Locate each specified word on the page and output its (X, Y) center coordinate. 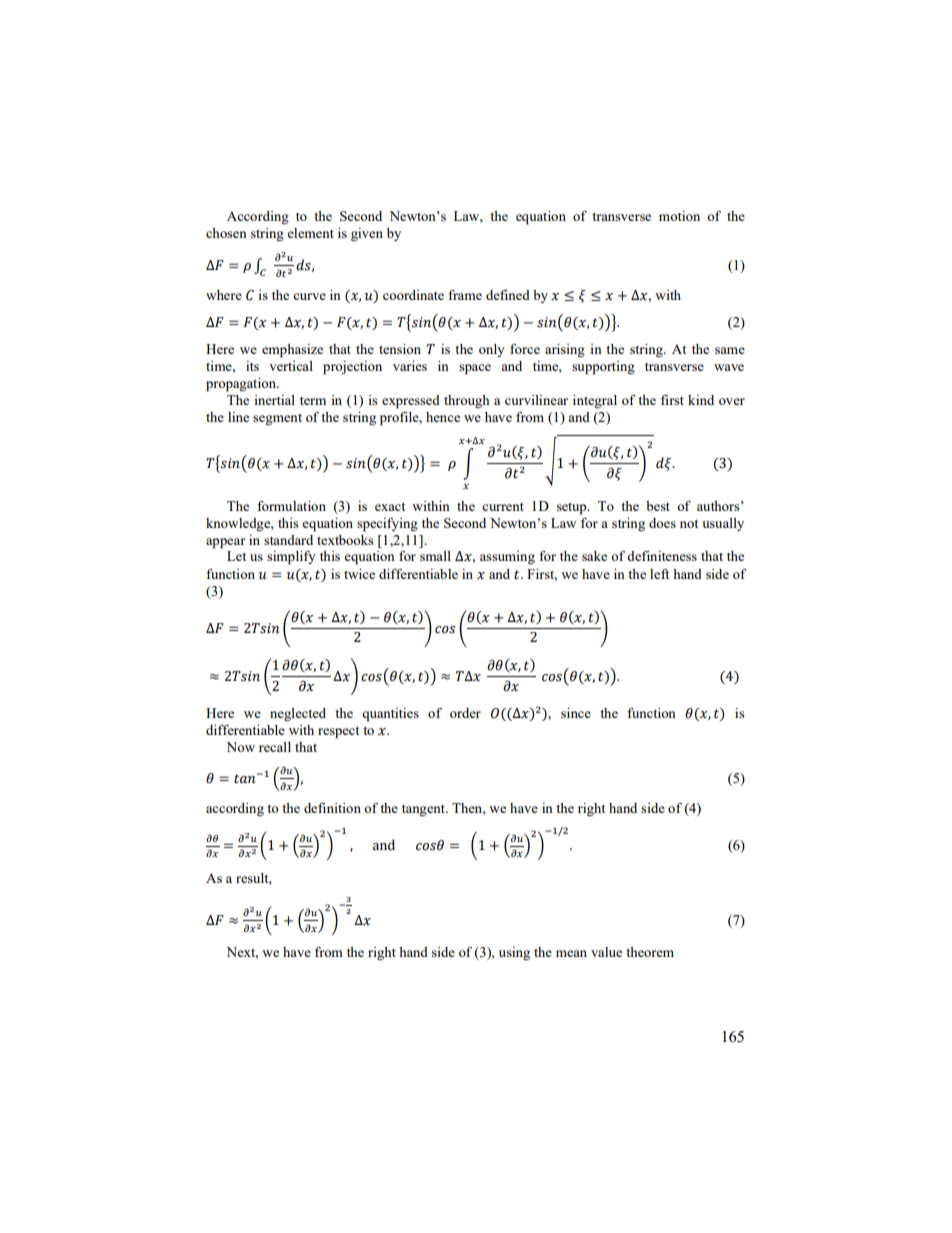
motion (679, 216)
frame (465, 294)
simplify (291, 558)
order (465, 713)
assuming (507, 557)
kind (701, 400)
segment (277, 420)
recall (275, 747)
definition (332, 808)
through (467, 401)
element (310, 233)
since (576, 713)
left (659, 574)
